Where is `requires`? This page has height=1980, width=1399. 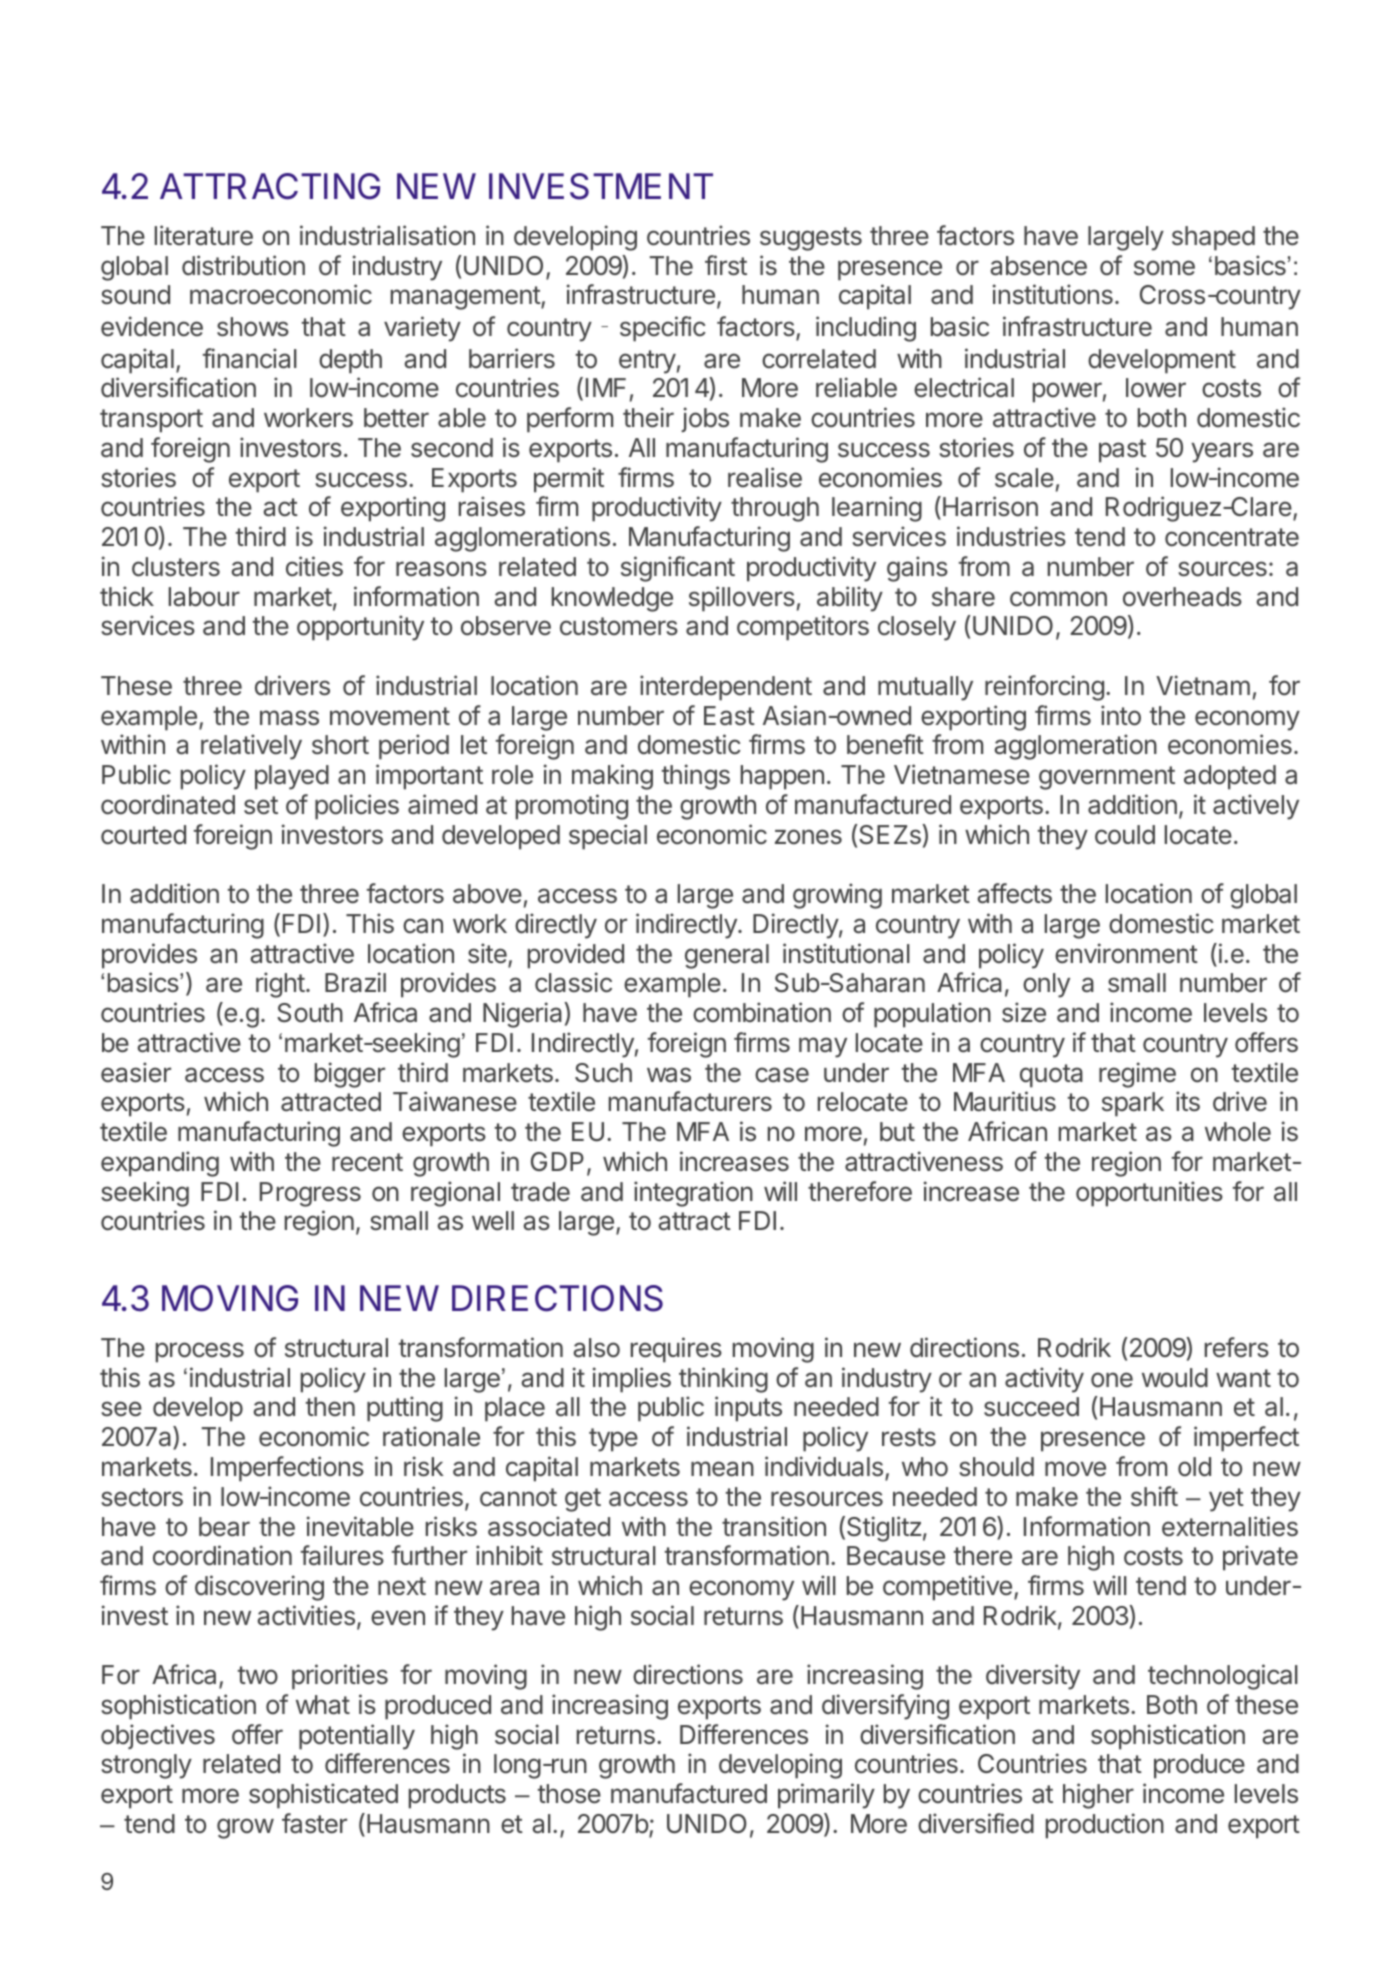 requires is located at coordinates (676, 1350).
